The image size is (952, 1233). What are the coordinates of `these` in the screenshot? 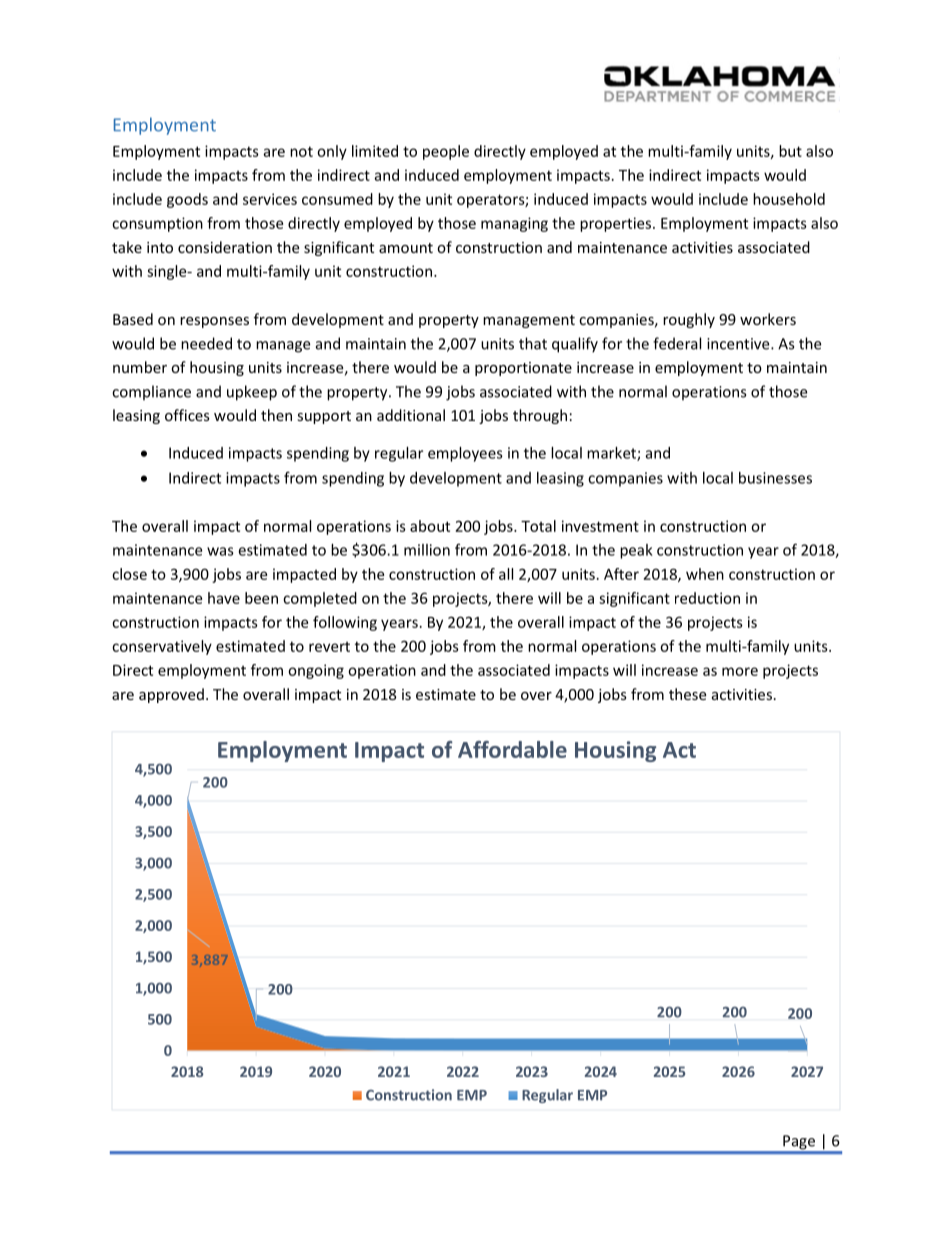 It's located at (687, 694).
